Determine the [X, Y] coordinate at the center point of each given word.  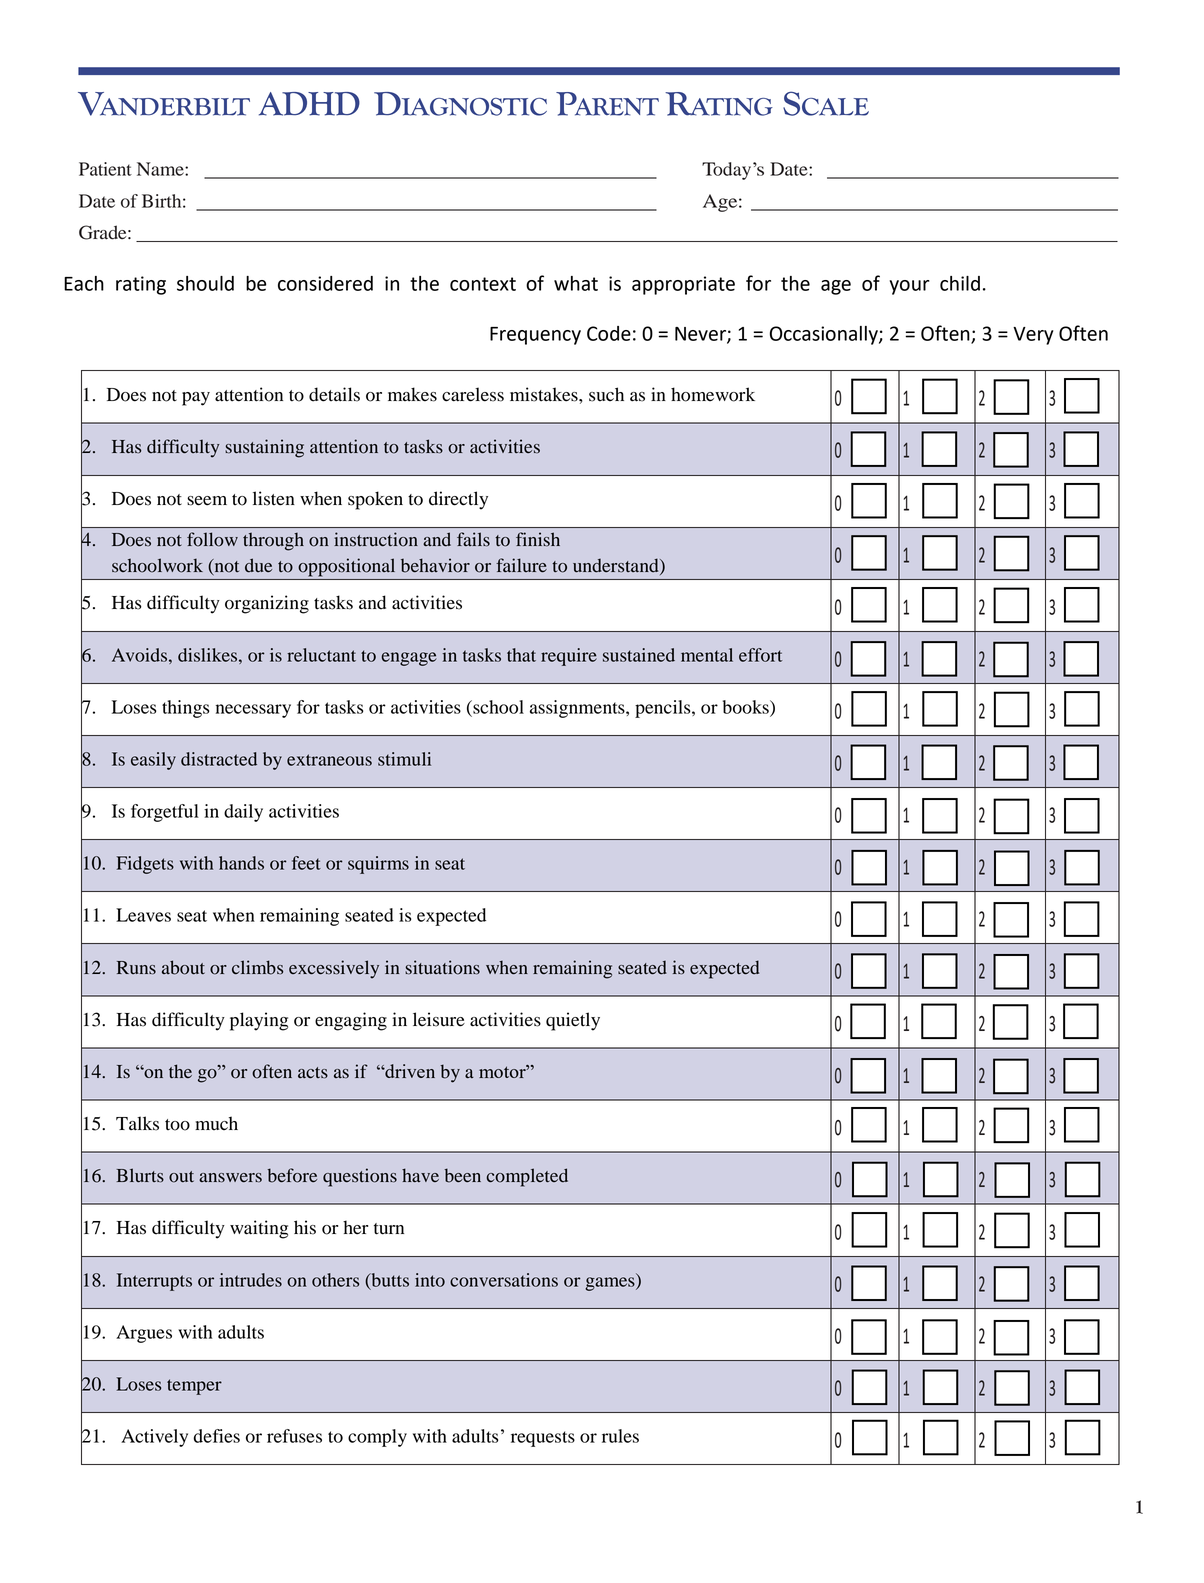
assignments [578, 709]
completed [527, 1177]
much [216, 1123]
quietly [573, 1021]
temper [194, 1387]
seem [207, 501]
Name [161, 169]
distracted [219, 759]
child [960, 283]
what [576, 283]
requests [543, 1439]
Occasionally [825, 335]
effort [760, 655]
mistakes [545, 394]
